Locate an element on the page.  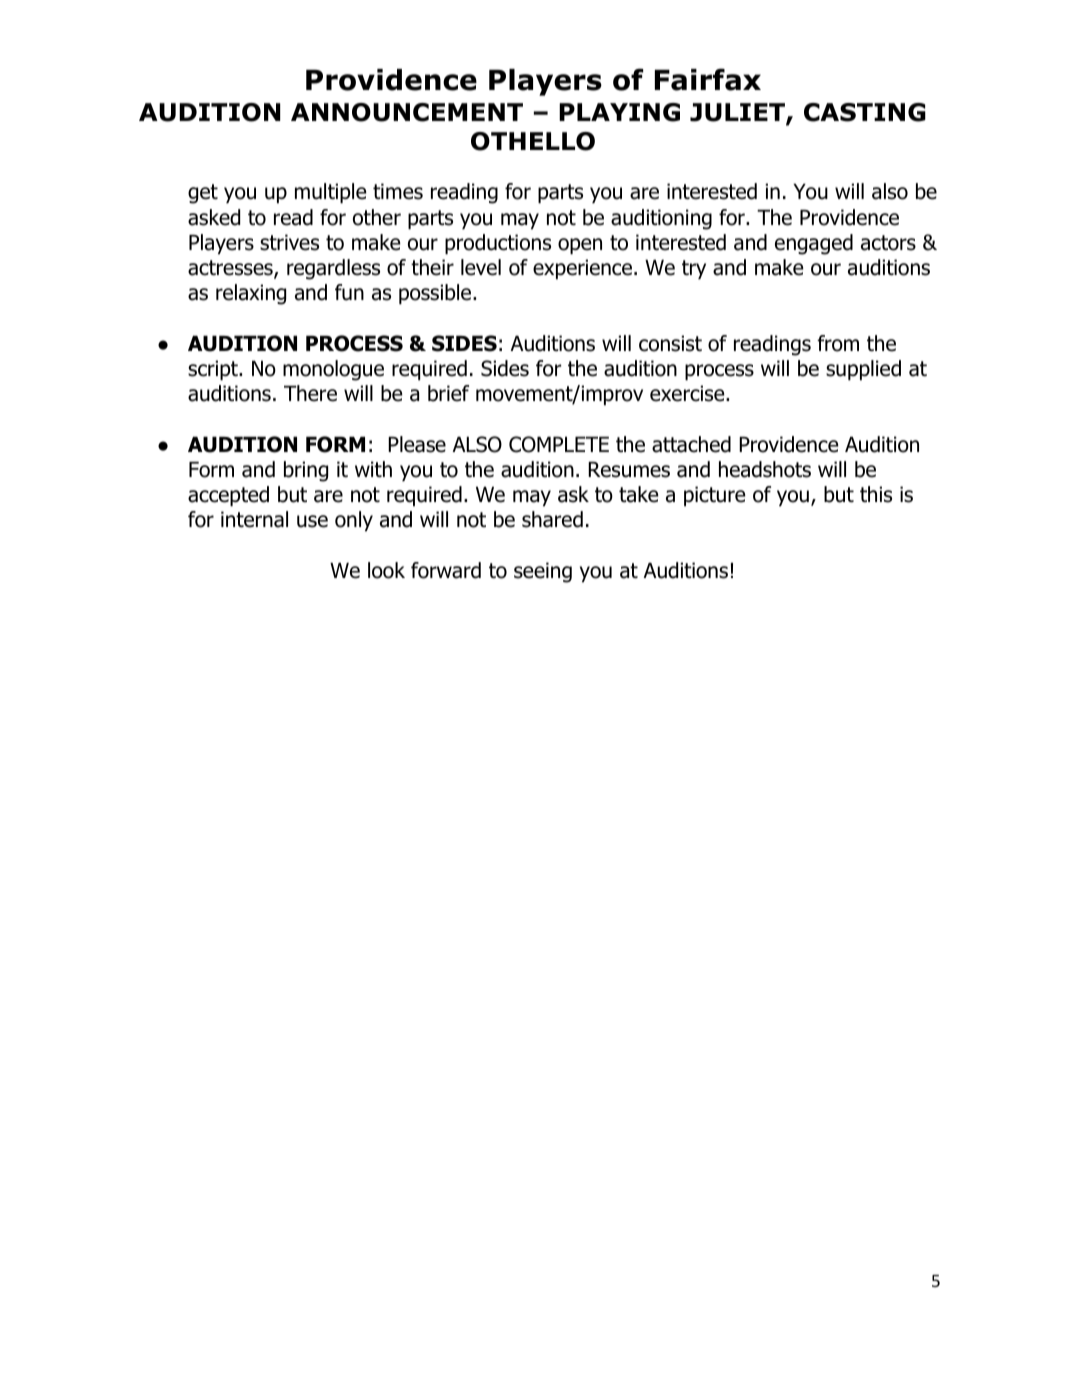
ANNOUNCEMENT is located at coordinates (407, 112).
